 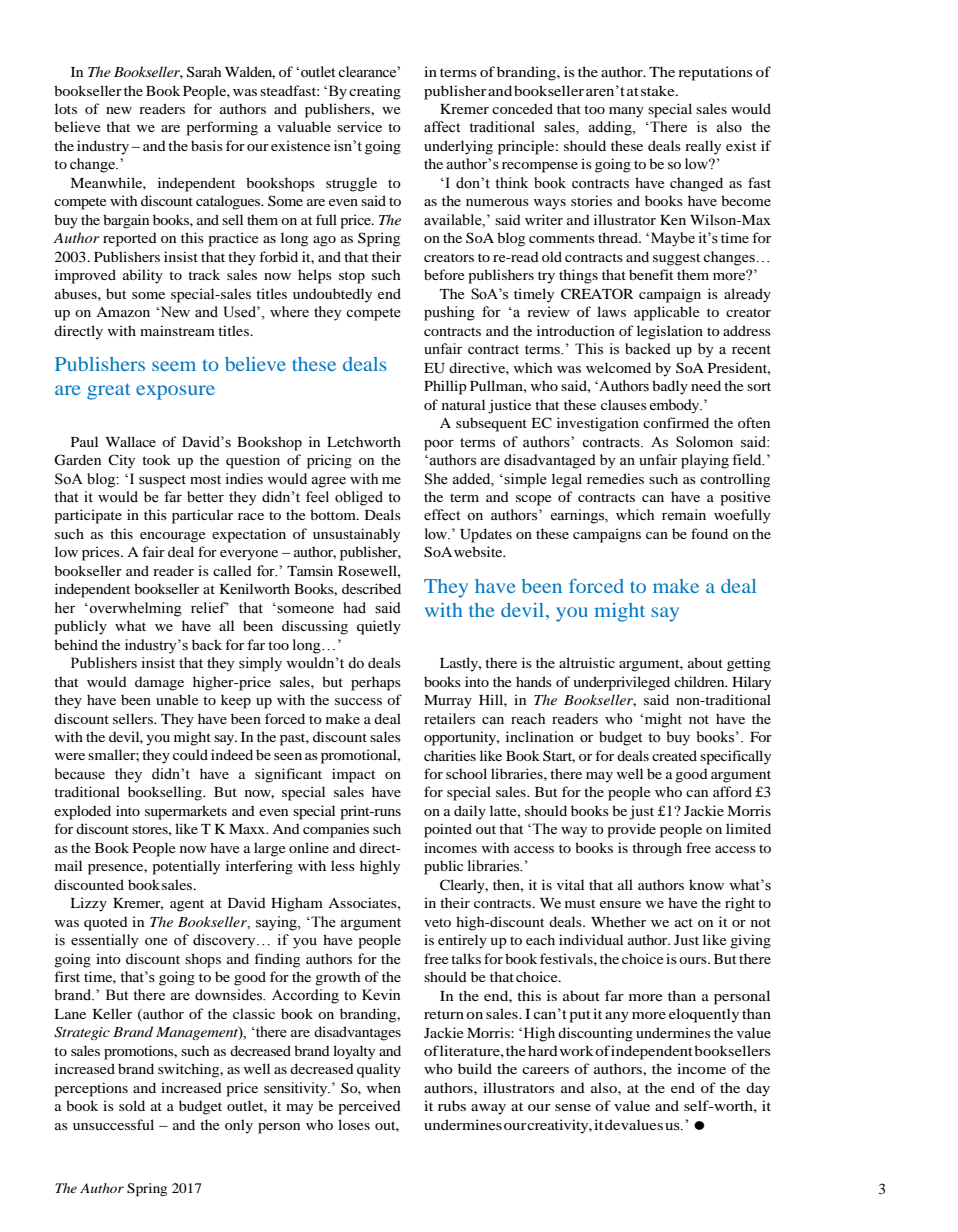 I want to click on creating, so click(x=375, y=92).
